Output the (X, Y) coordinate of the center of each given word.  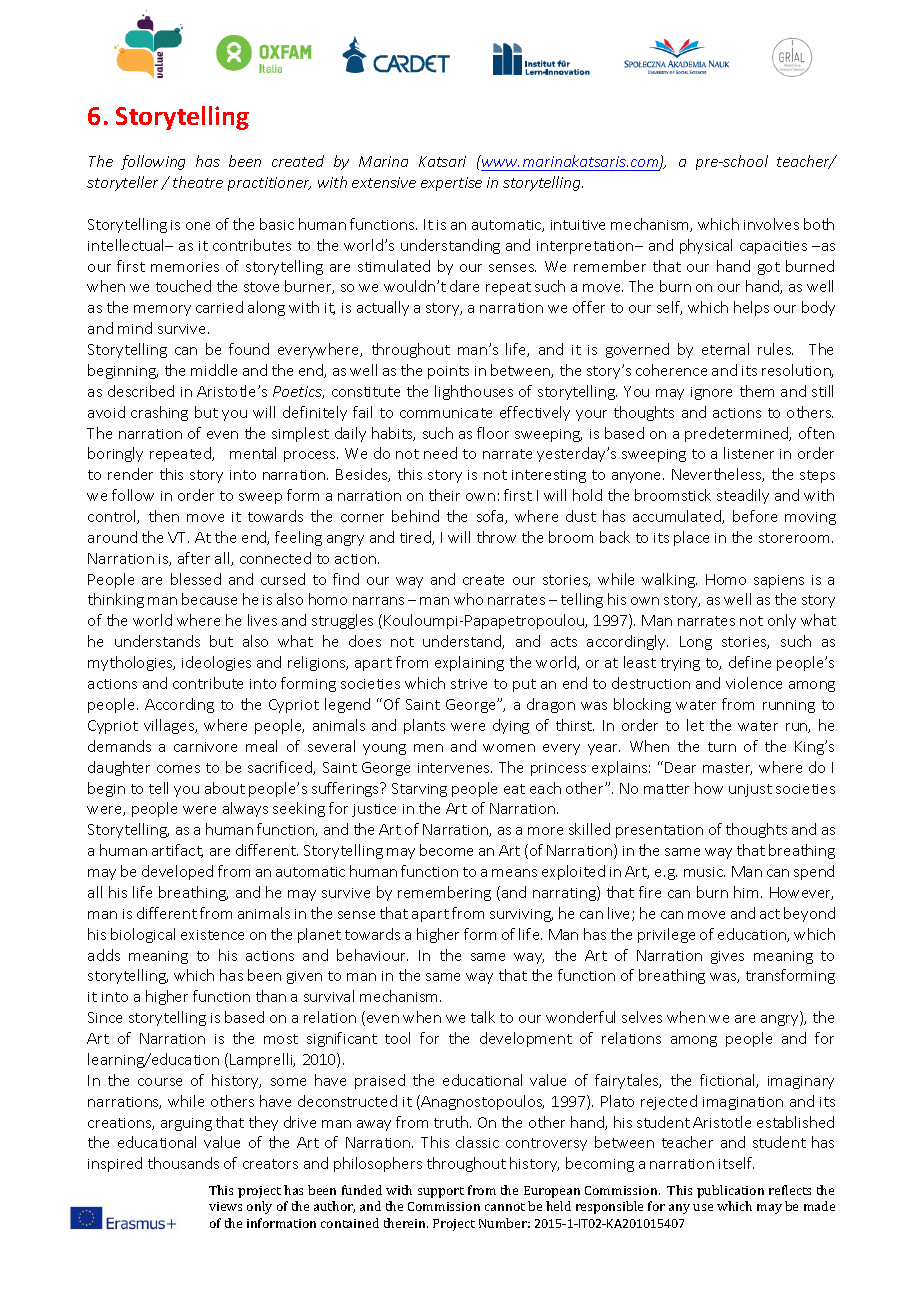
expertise (451, 184)
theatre (198, 182)
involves (771, 224)
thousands (183, 1163)
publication (730, 1191)
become (446, 850)
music (704, 872)
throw (496, 537)
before (755, 516)
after (194, 558)
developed (177, 872)
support (441, 1192)
